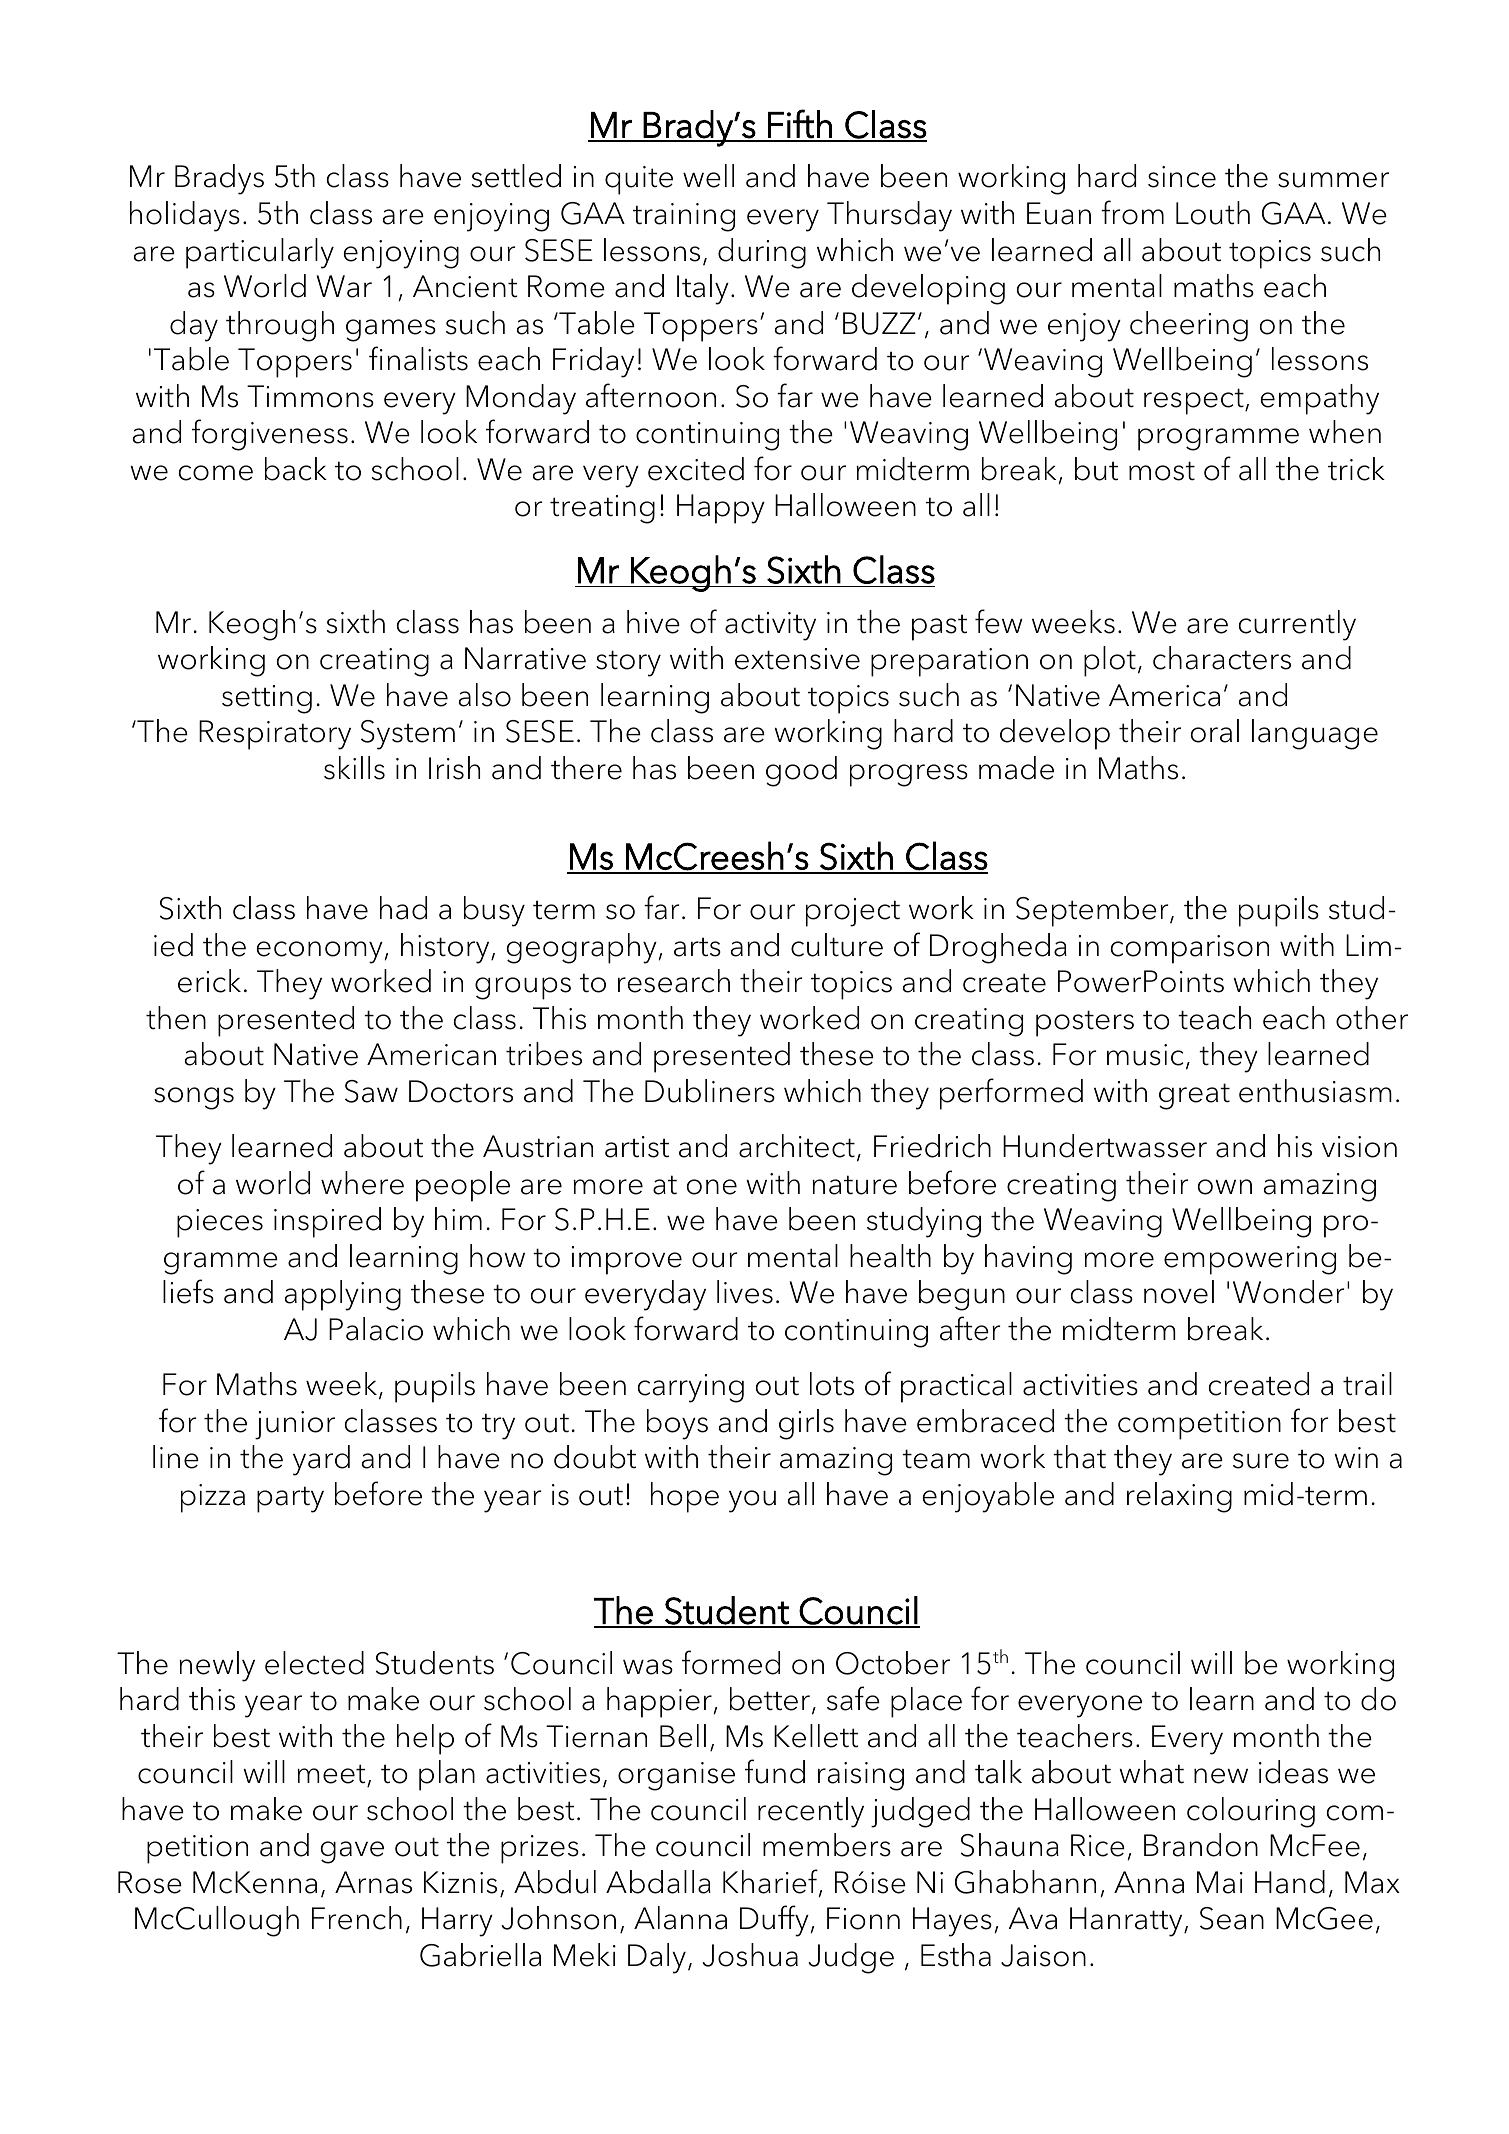  I want to click on Saw, so click(371, 1091).
